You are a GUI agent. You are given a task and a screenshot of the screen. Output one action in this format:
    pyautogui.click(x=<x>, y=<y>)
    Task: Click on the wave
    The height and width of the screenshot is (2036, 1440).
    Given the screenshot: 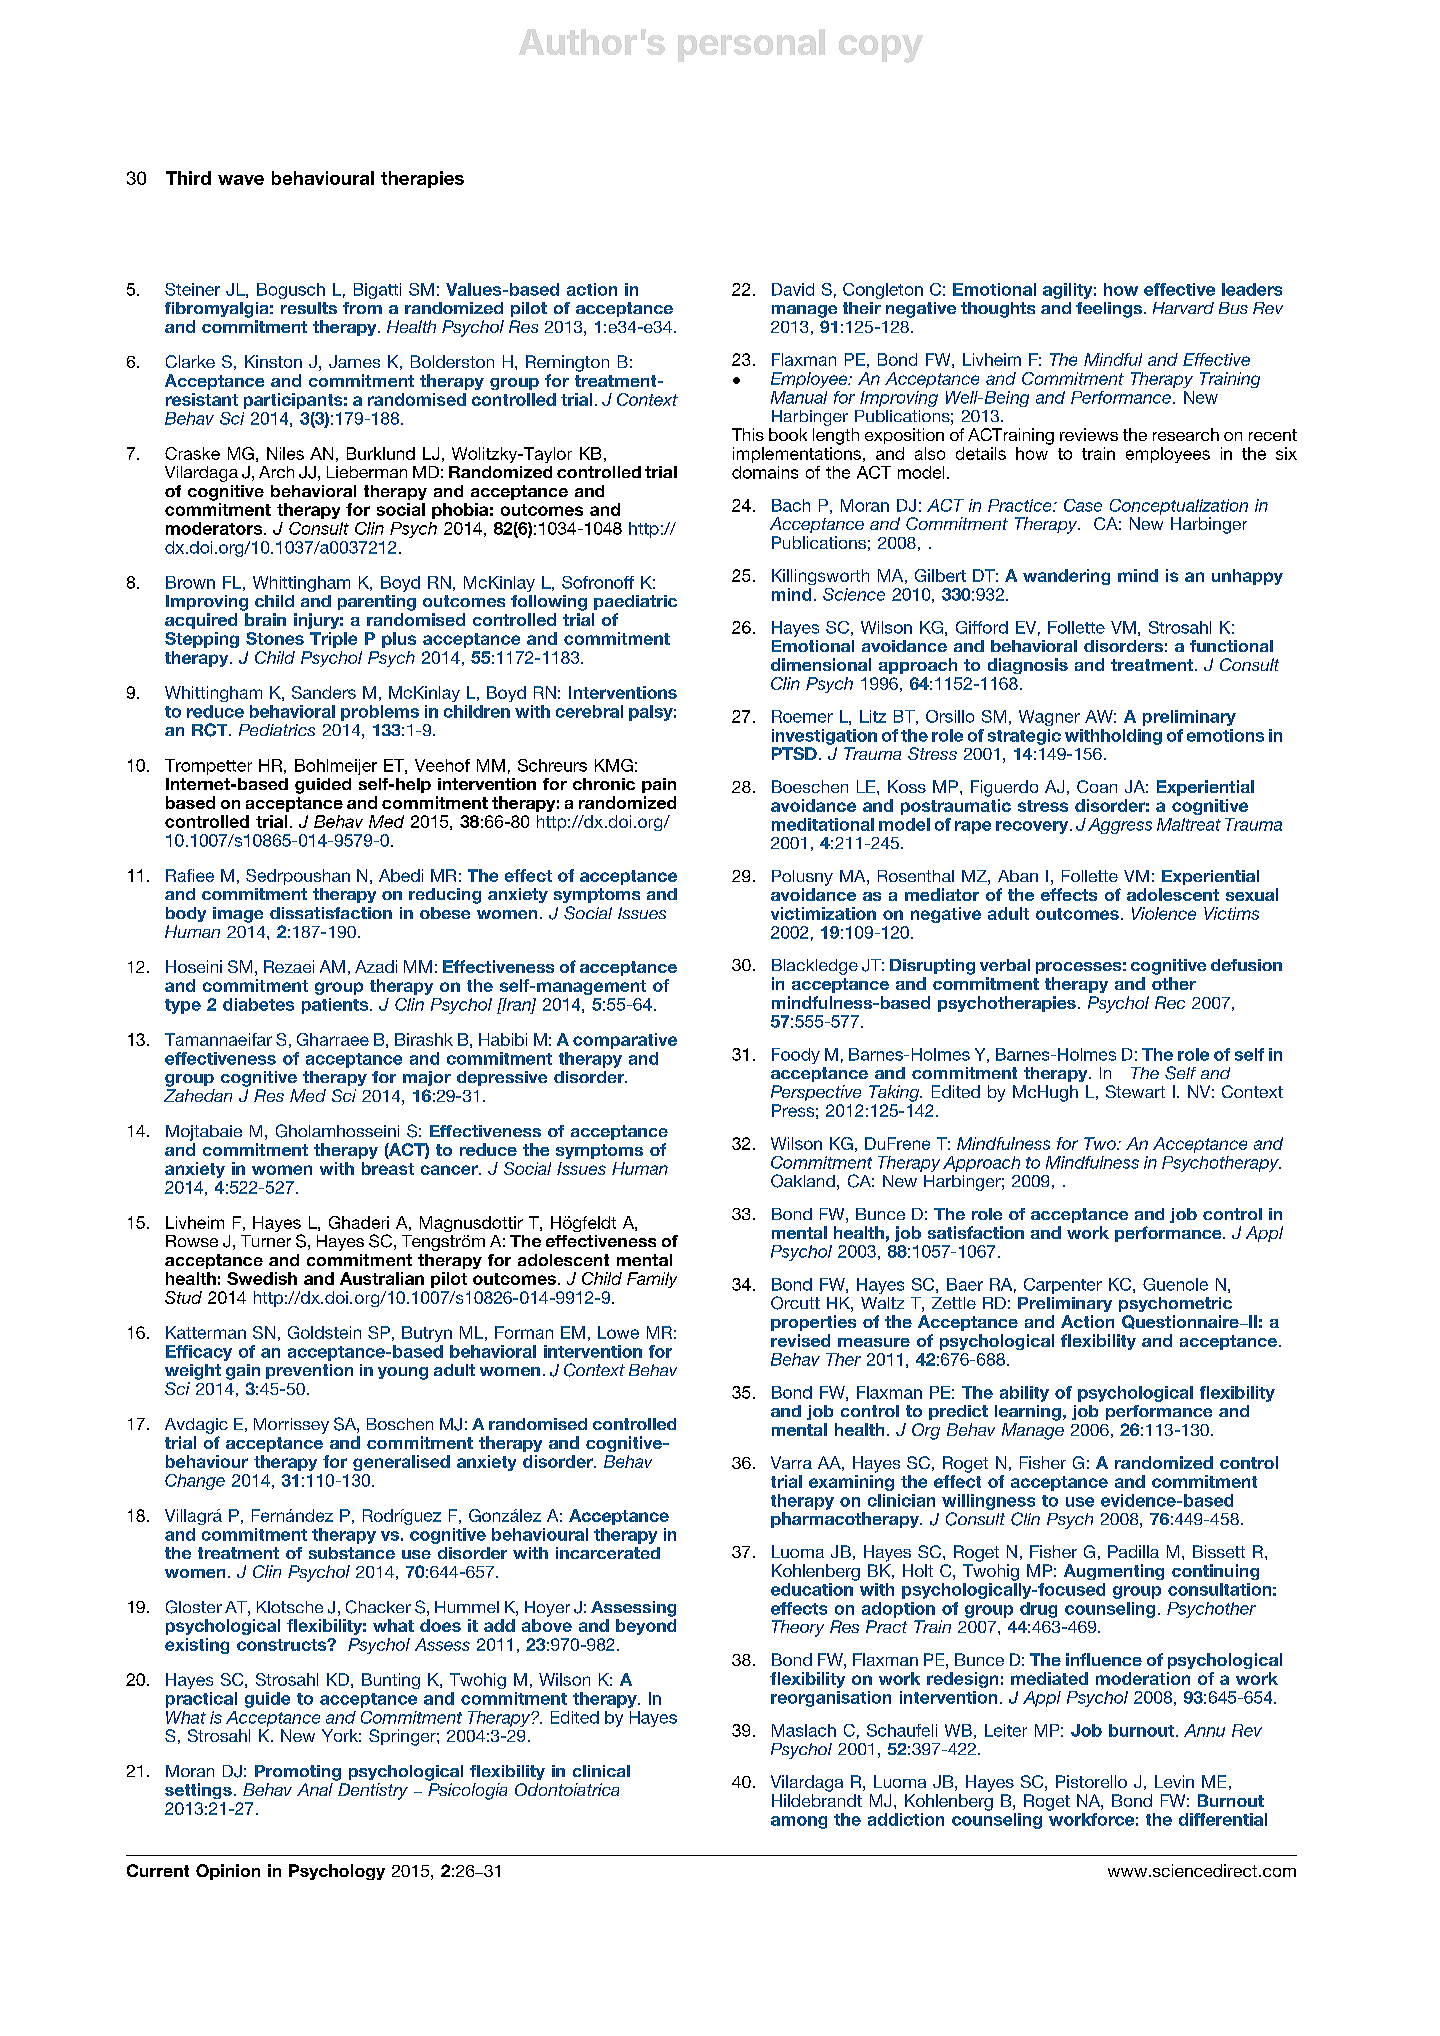 What is the action you would take?
    pyautogui.click(x=241, y=180)
